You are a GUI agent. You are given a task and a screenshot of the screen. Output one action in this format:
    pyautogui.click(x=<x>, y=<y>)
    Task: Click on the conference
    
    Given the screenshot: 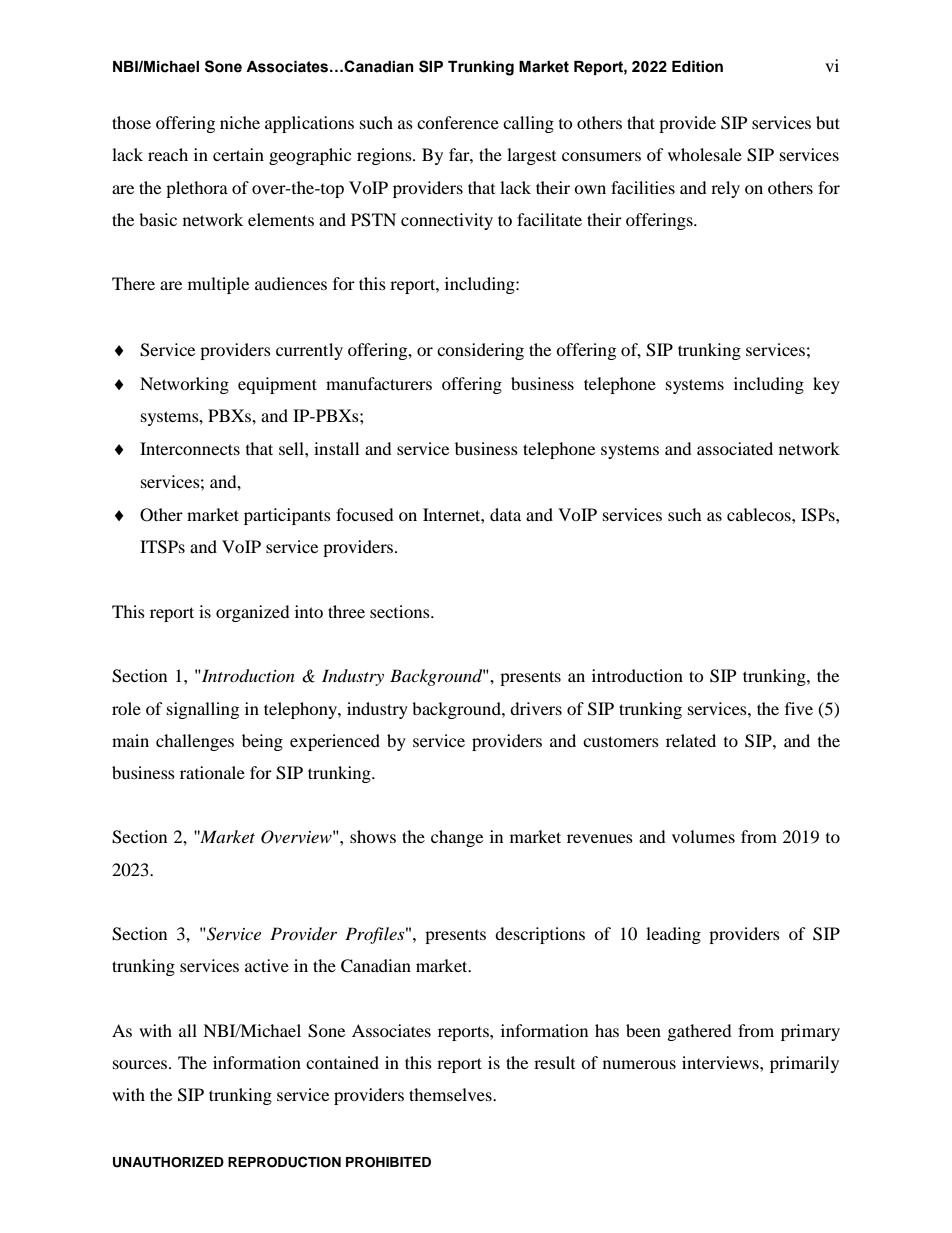 What is the action you would take?
    pyautogui.click(x=458, y=122)
